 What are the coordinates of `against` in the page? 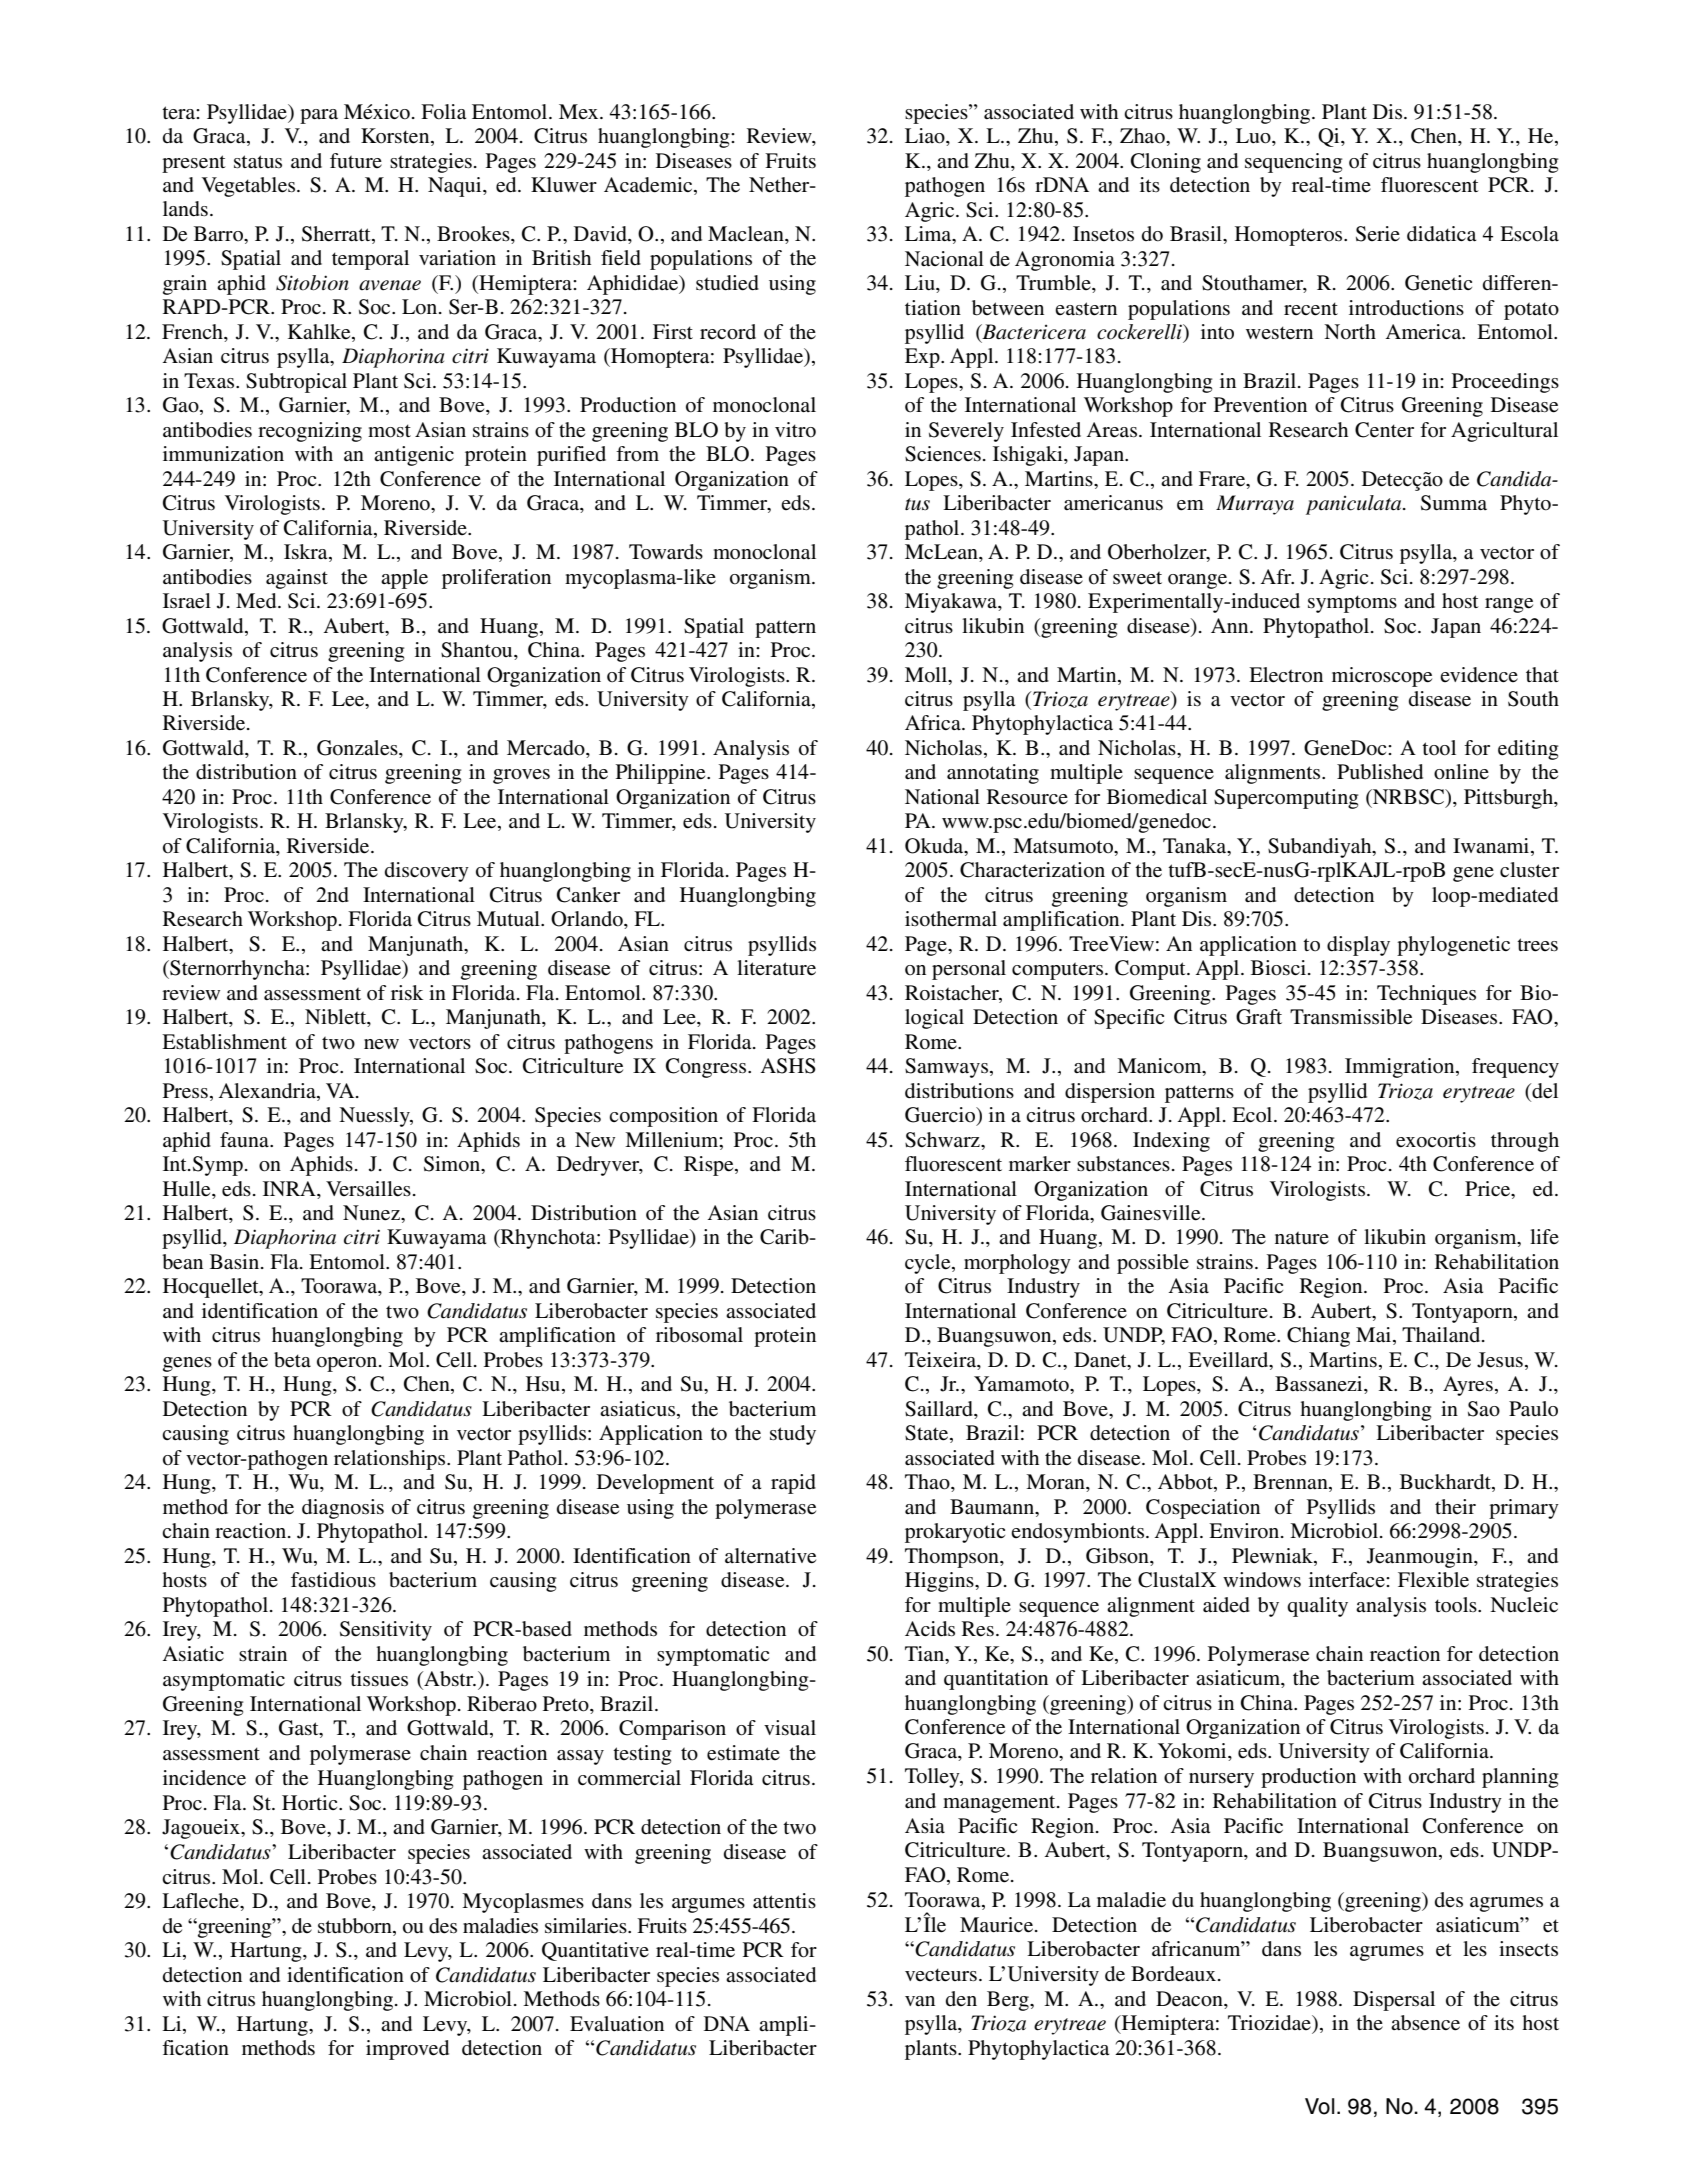 It's located at (297, 579).
